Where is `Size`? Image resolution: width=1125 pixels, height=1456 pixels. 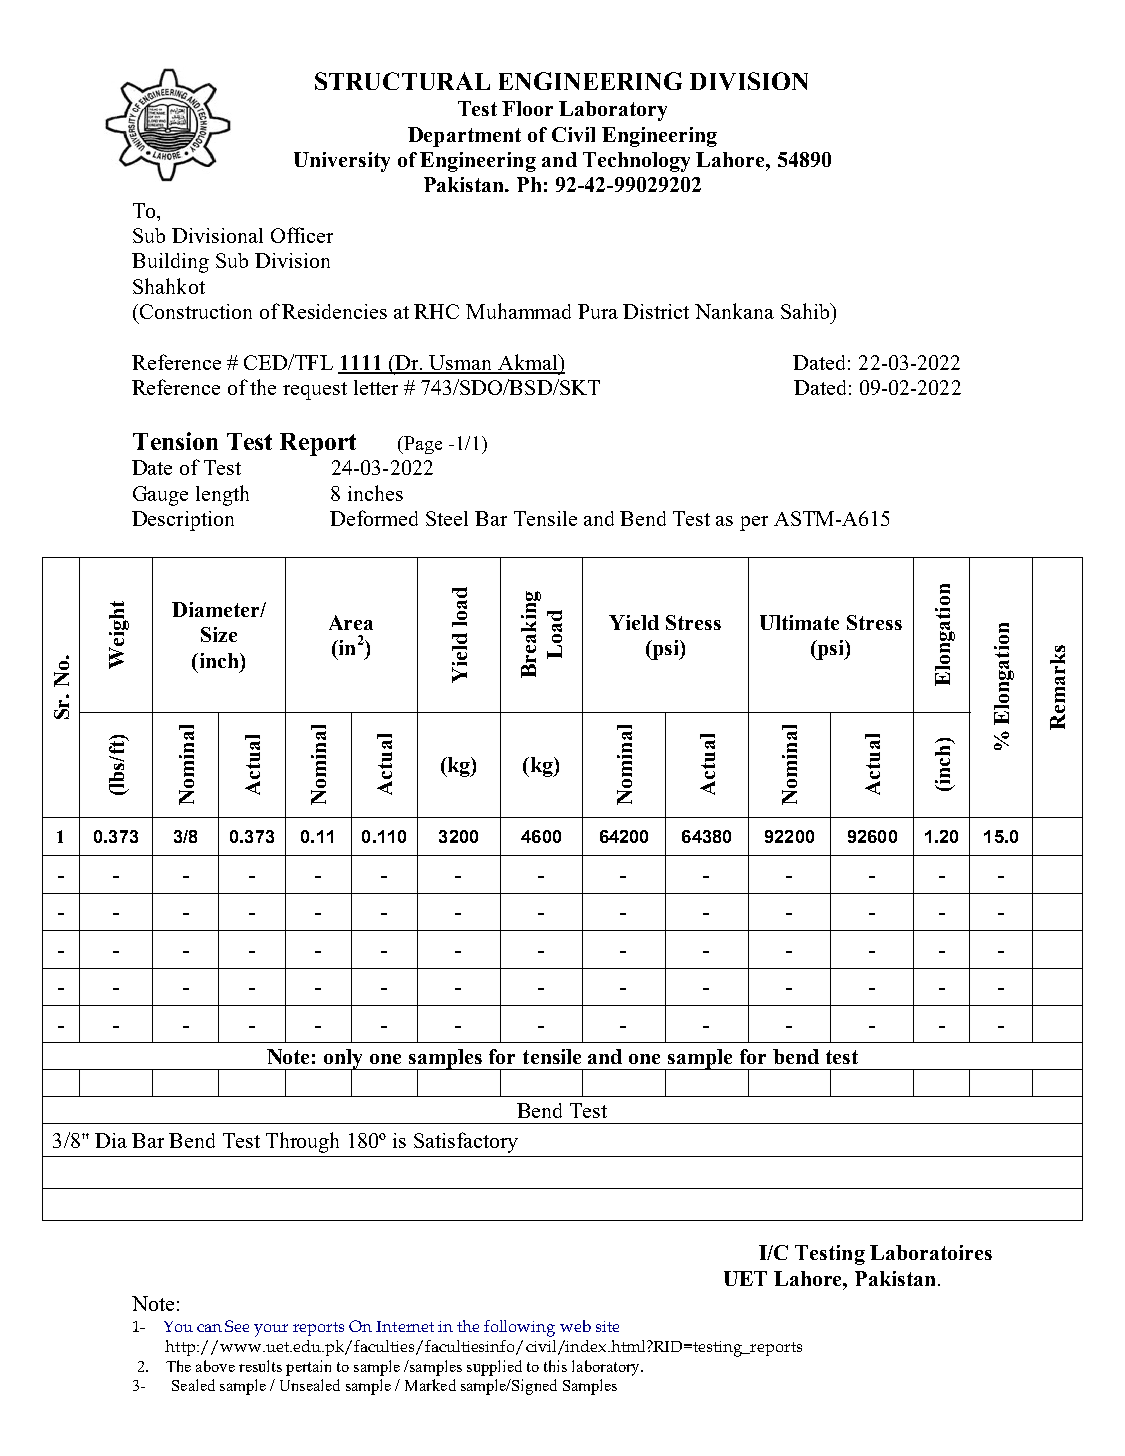
Size is located at coordinates (219, 634).
